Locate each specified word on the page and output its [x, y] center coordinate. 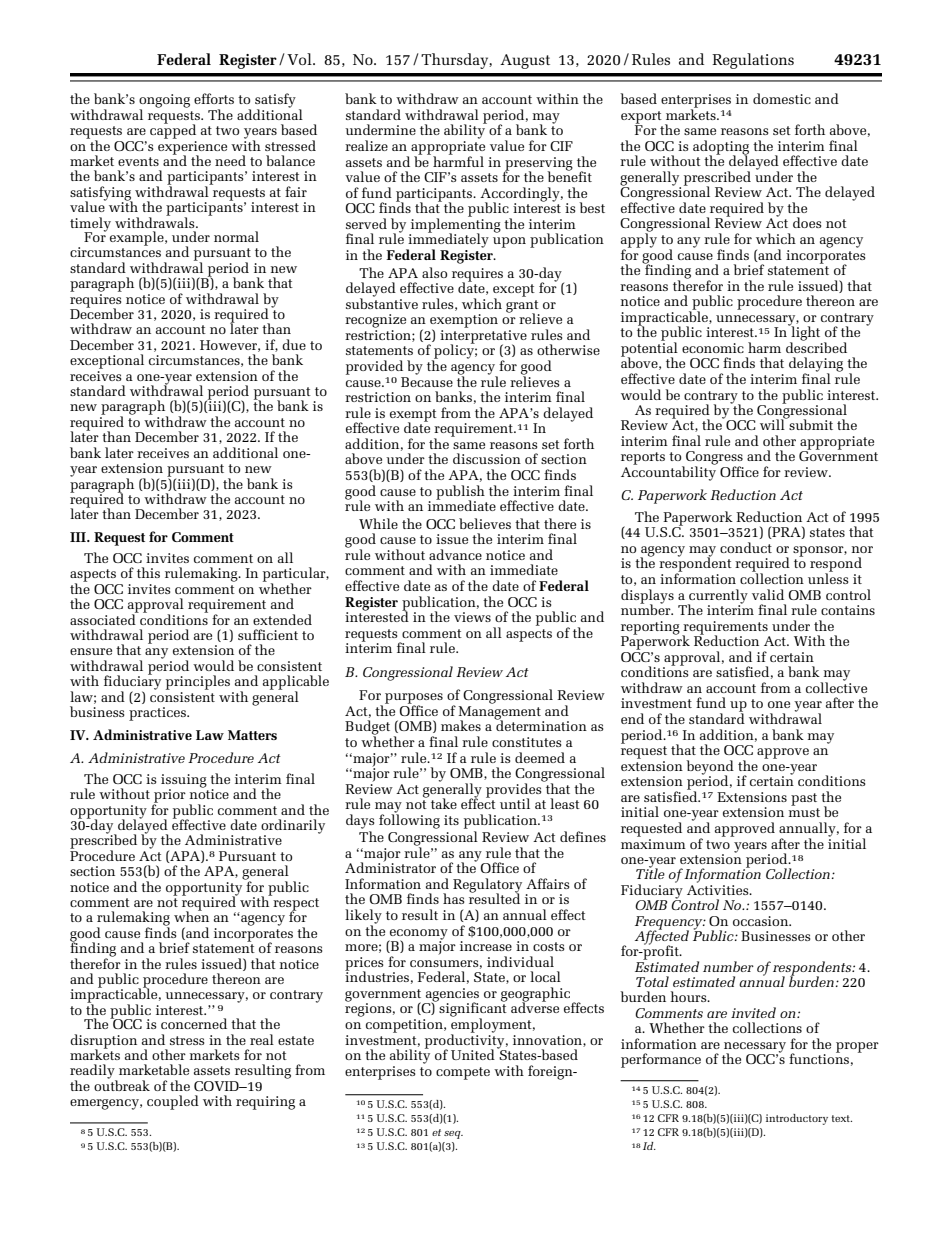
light [804, 333]
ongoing [164, 102]
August [525, 61]
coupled [173, 1102]
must [804, 812]
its [451, 820]
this [148, 572]
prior [169, 797]
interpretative [483, 336]
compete [463, 1073]
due [294, 344]
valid [768, 594]
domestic [782, 98]
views [472, 617]
